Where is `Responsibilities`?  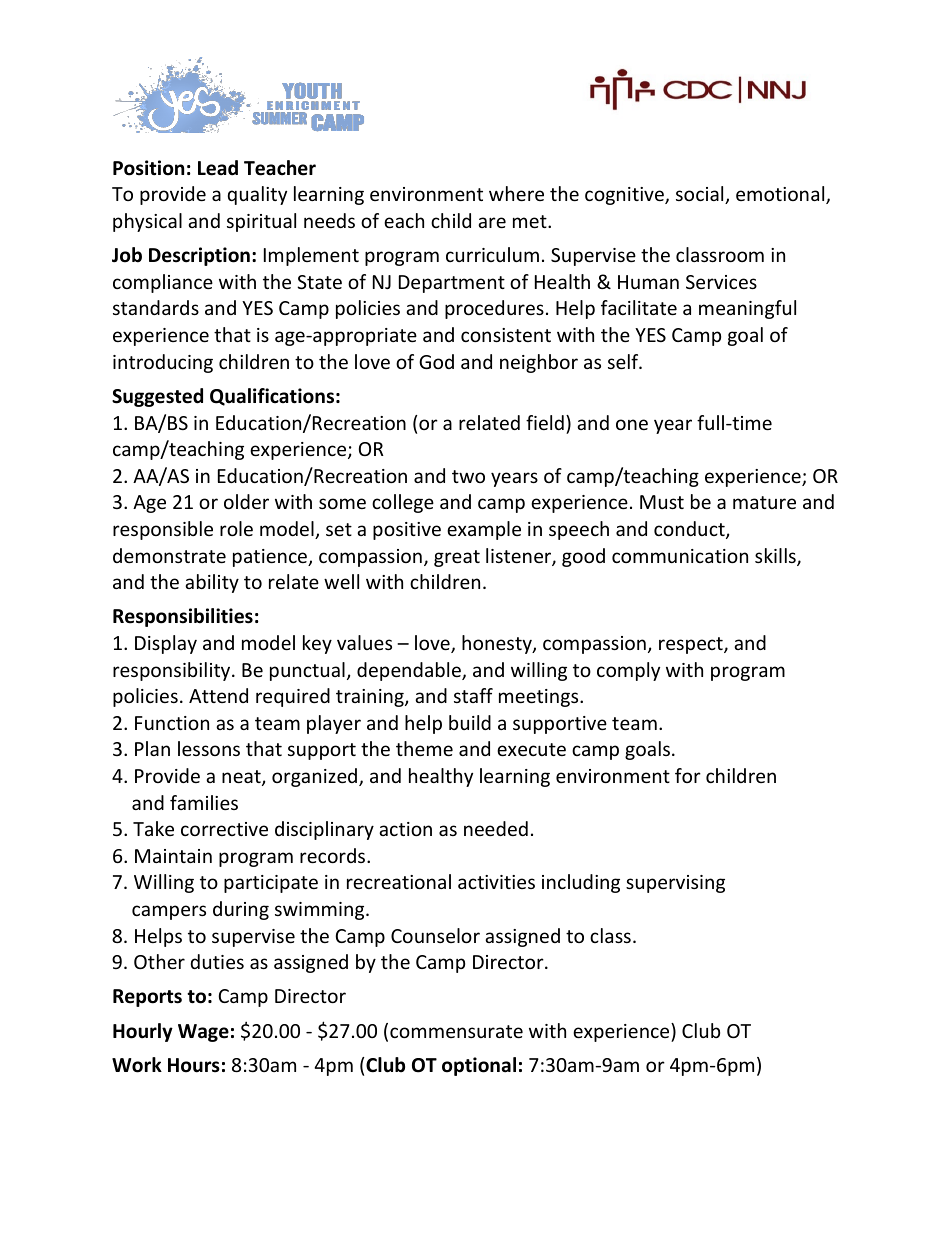
Responsibilities is located at coordinates (183, 617).
